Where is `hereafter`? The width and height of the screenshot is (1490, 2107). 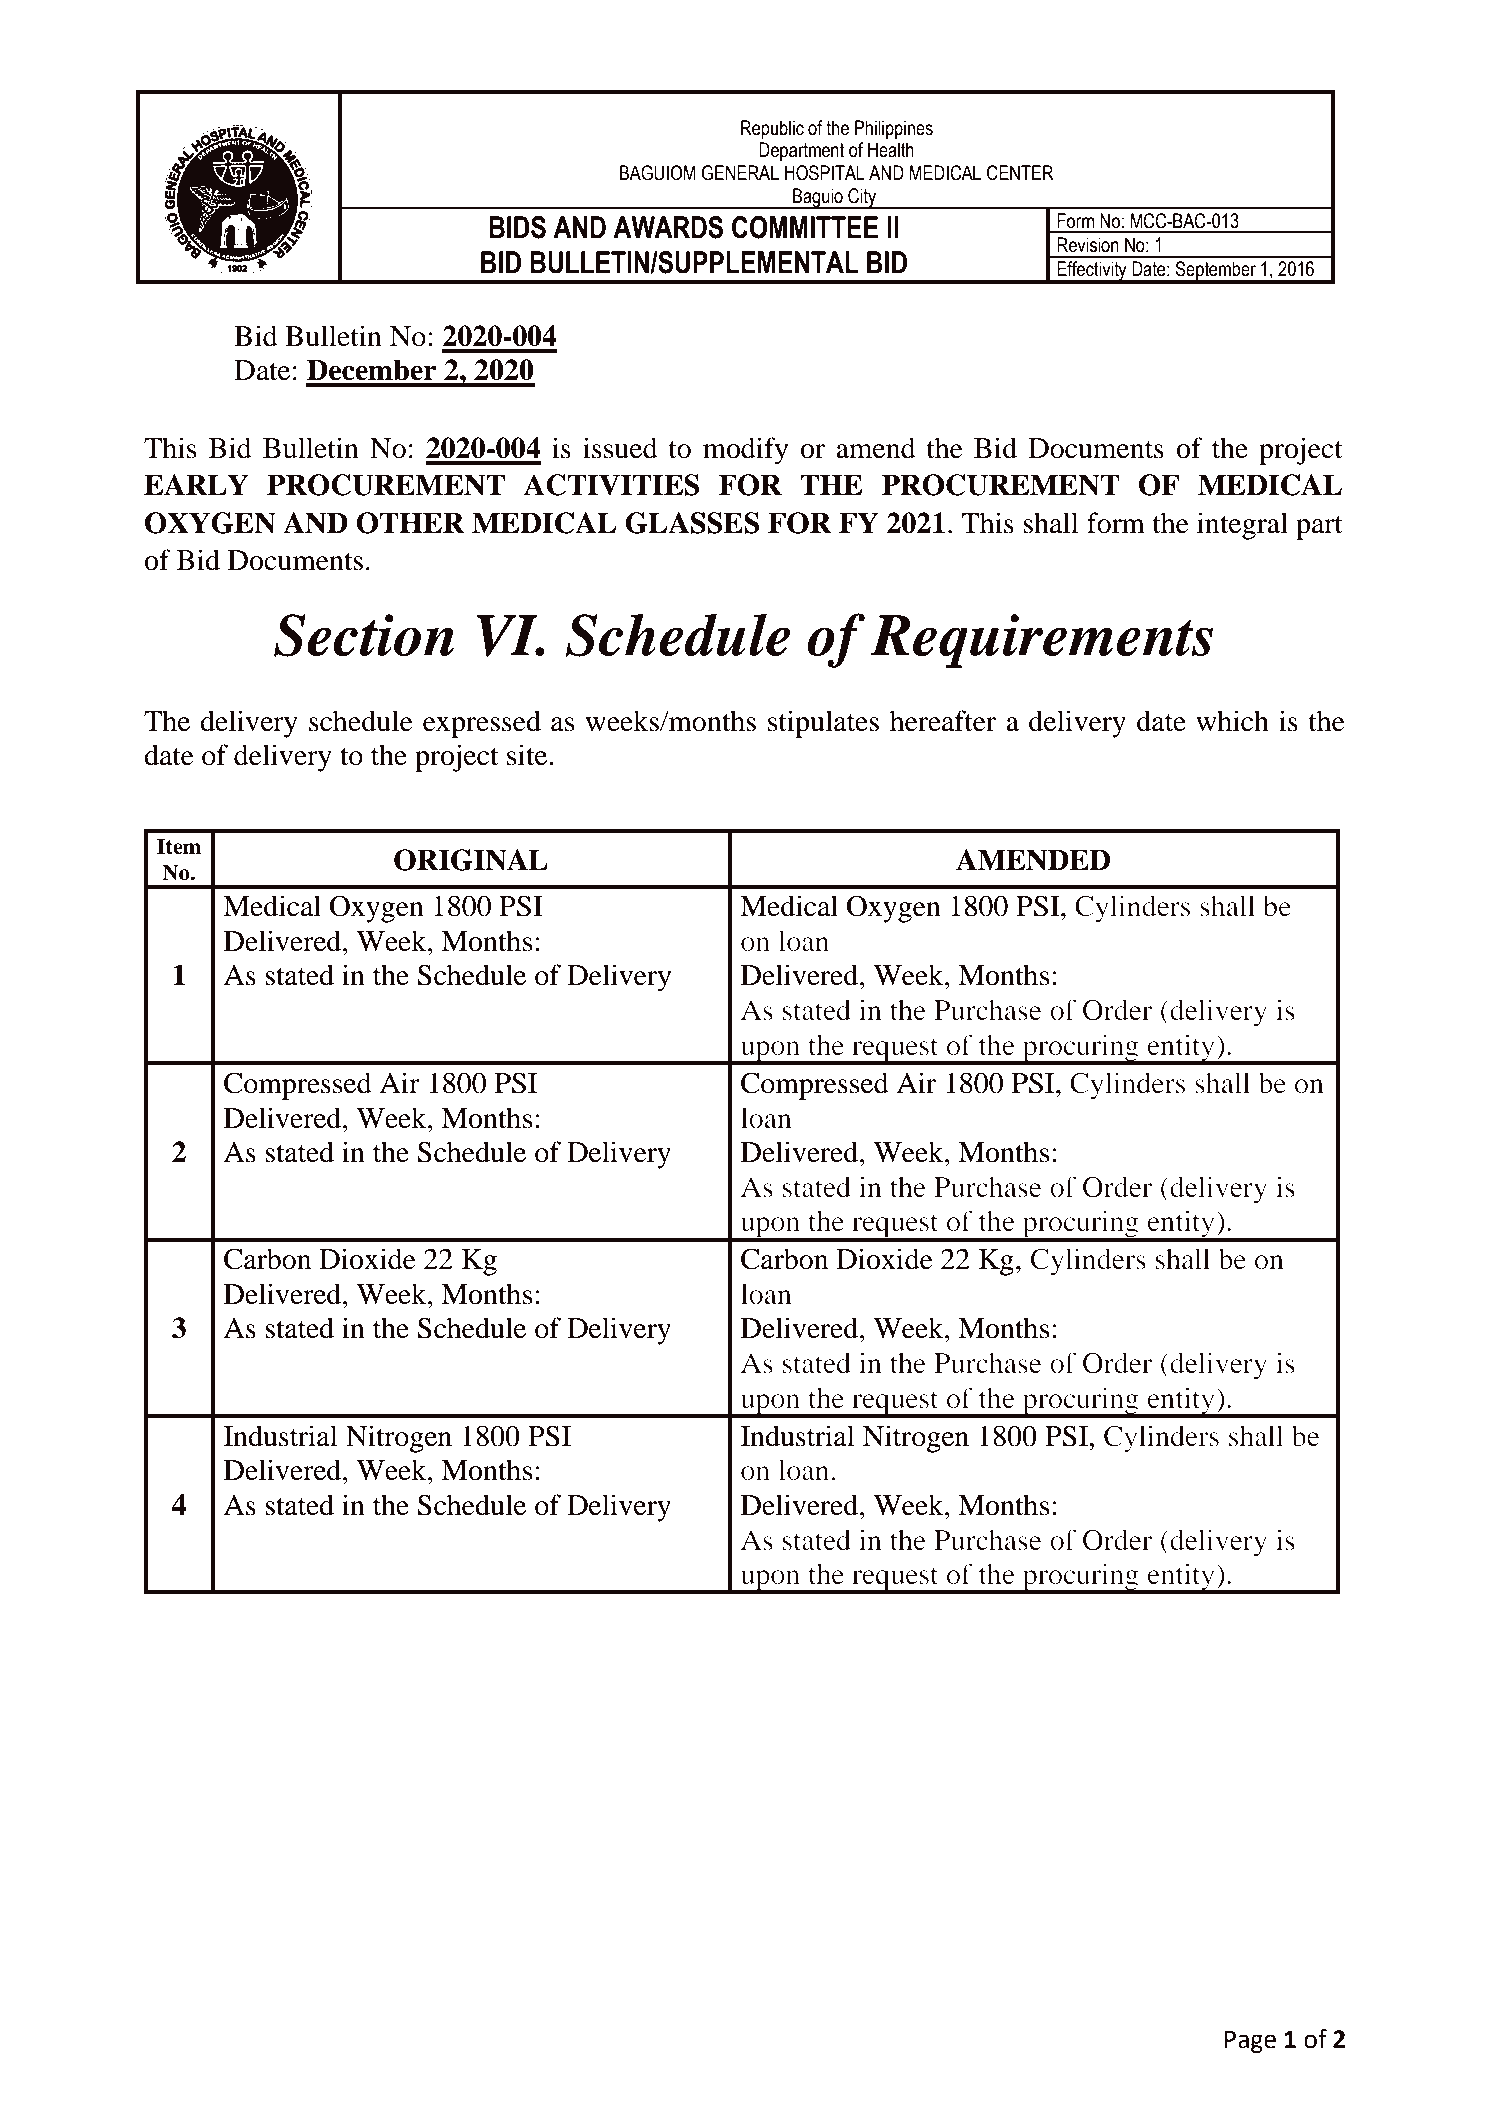 hereafter is located at coordinates (943, 721).
